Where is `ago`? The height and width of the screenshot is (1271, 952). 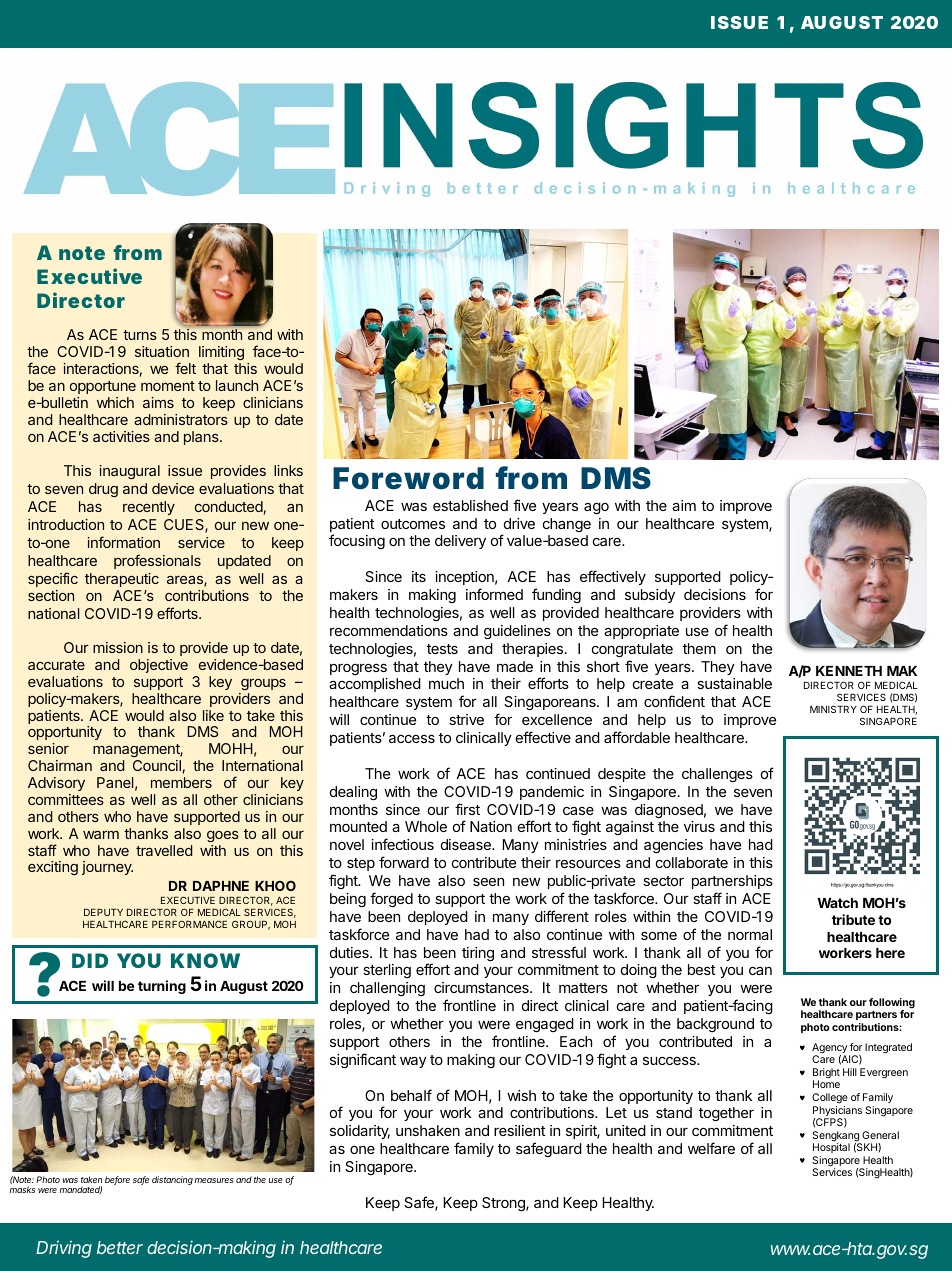 ago is located at coordinates (596, 508).
